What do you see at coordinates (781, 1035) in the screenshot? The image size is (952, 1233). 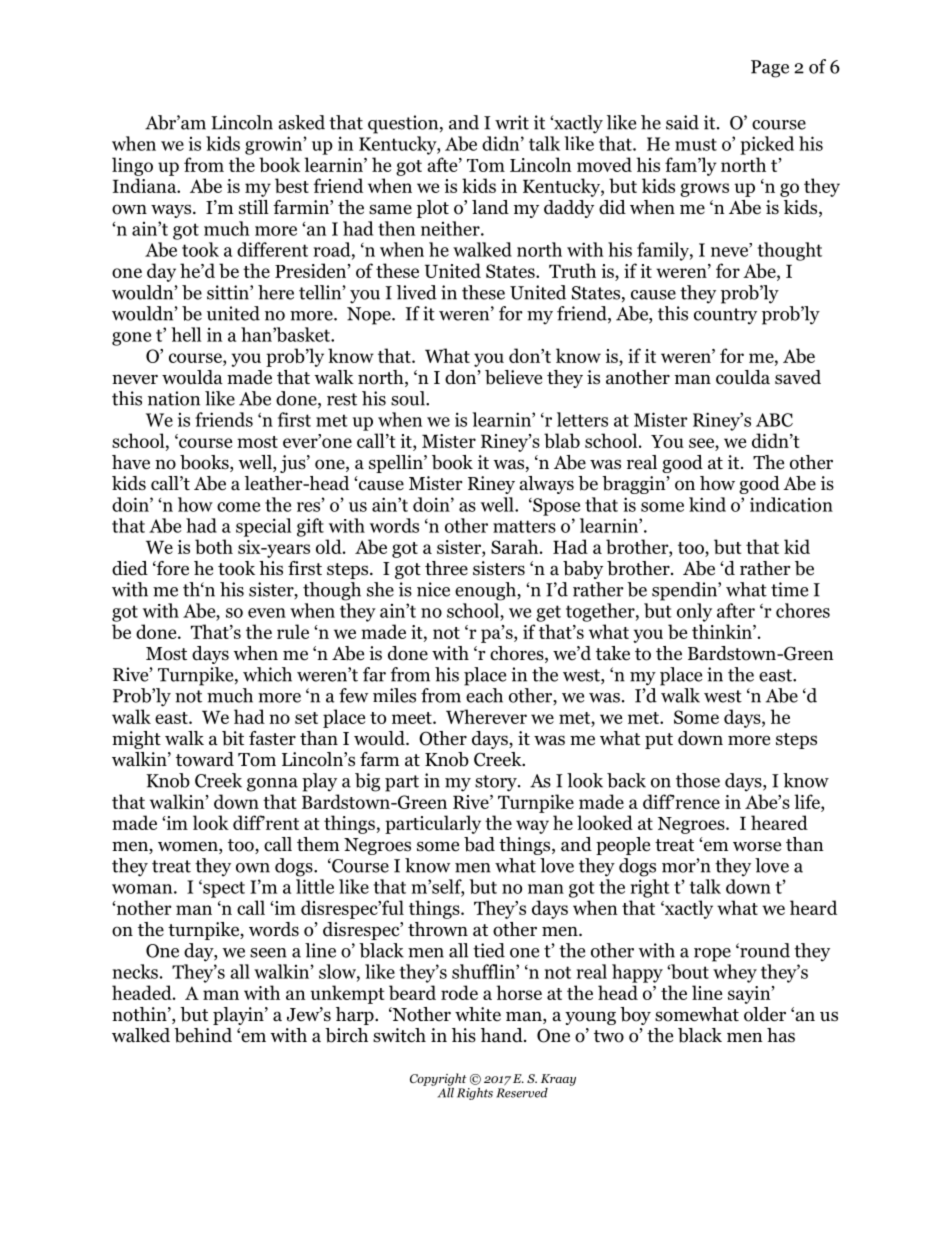 I see `has` at bounding box center [781, 1035].
